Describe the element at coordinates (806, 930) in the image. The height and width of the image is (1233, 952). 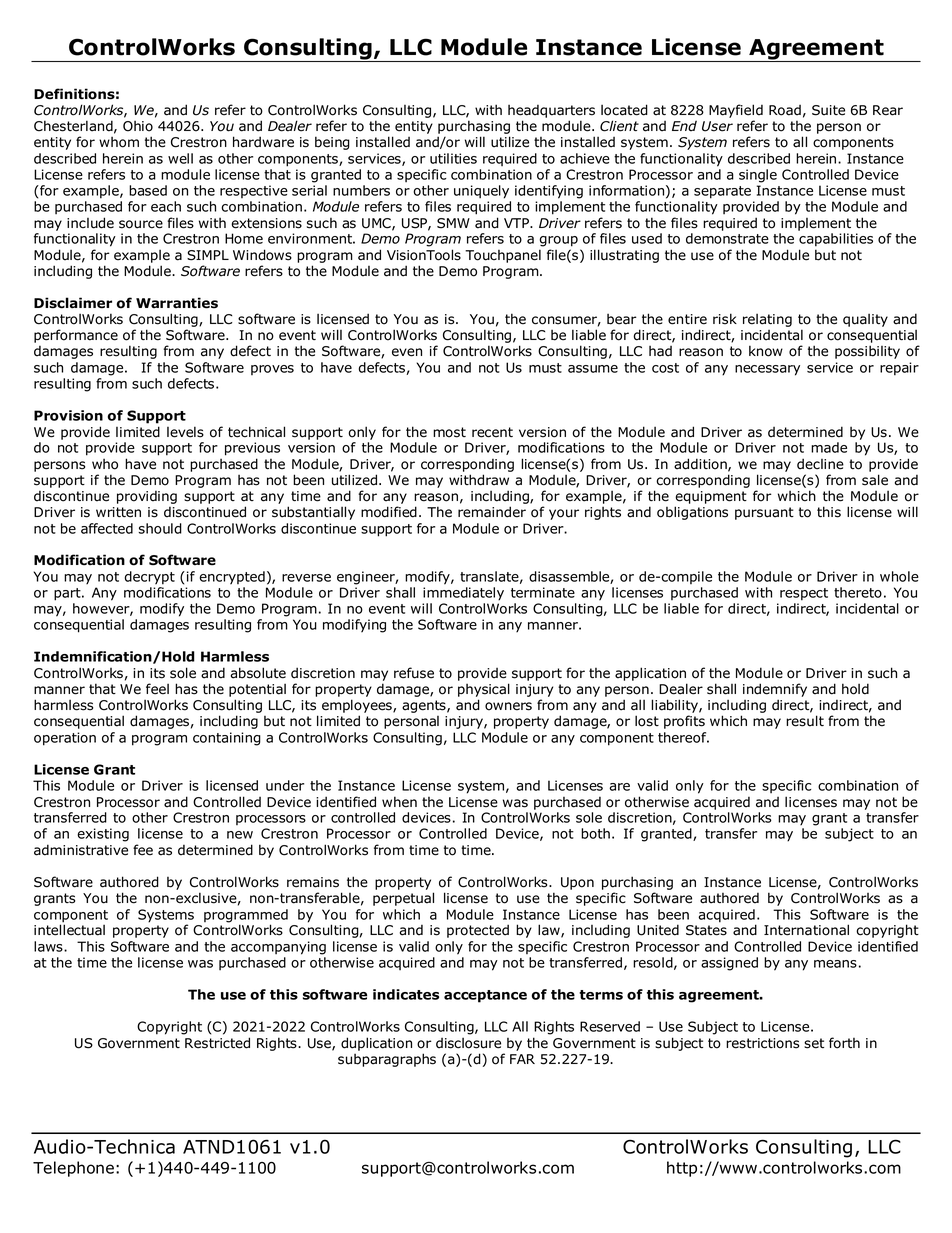
I see `International` at that location.
